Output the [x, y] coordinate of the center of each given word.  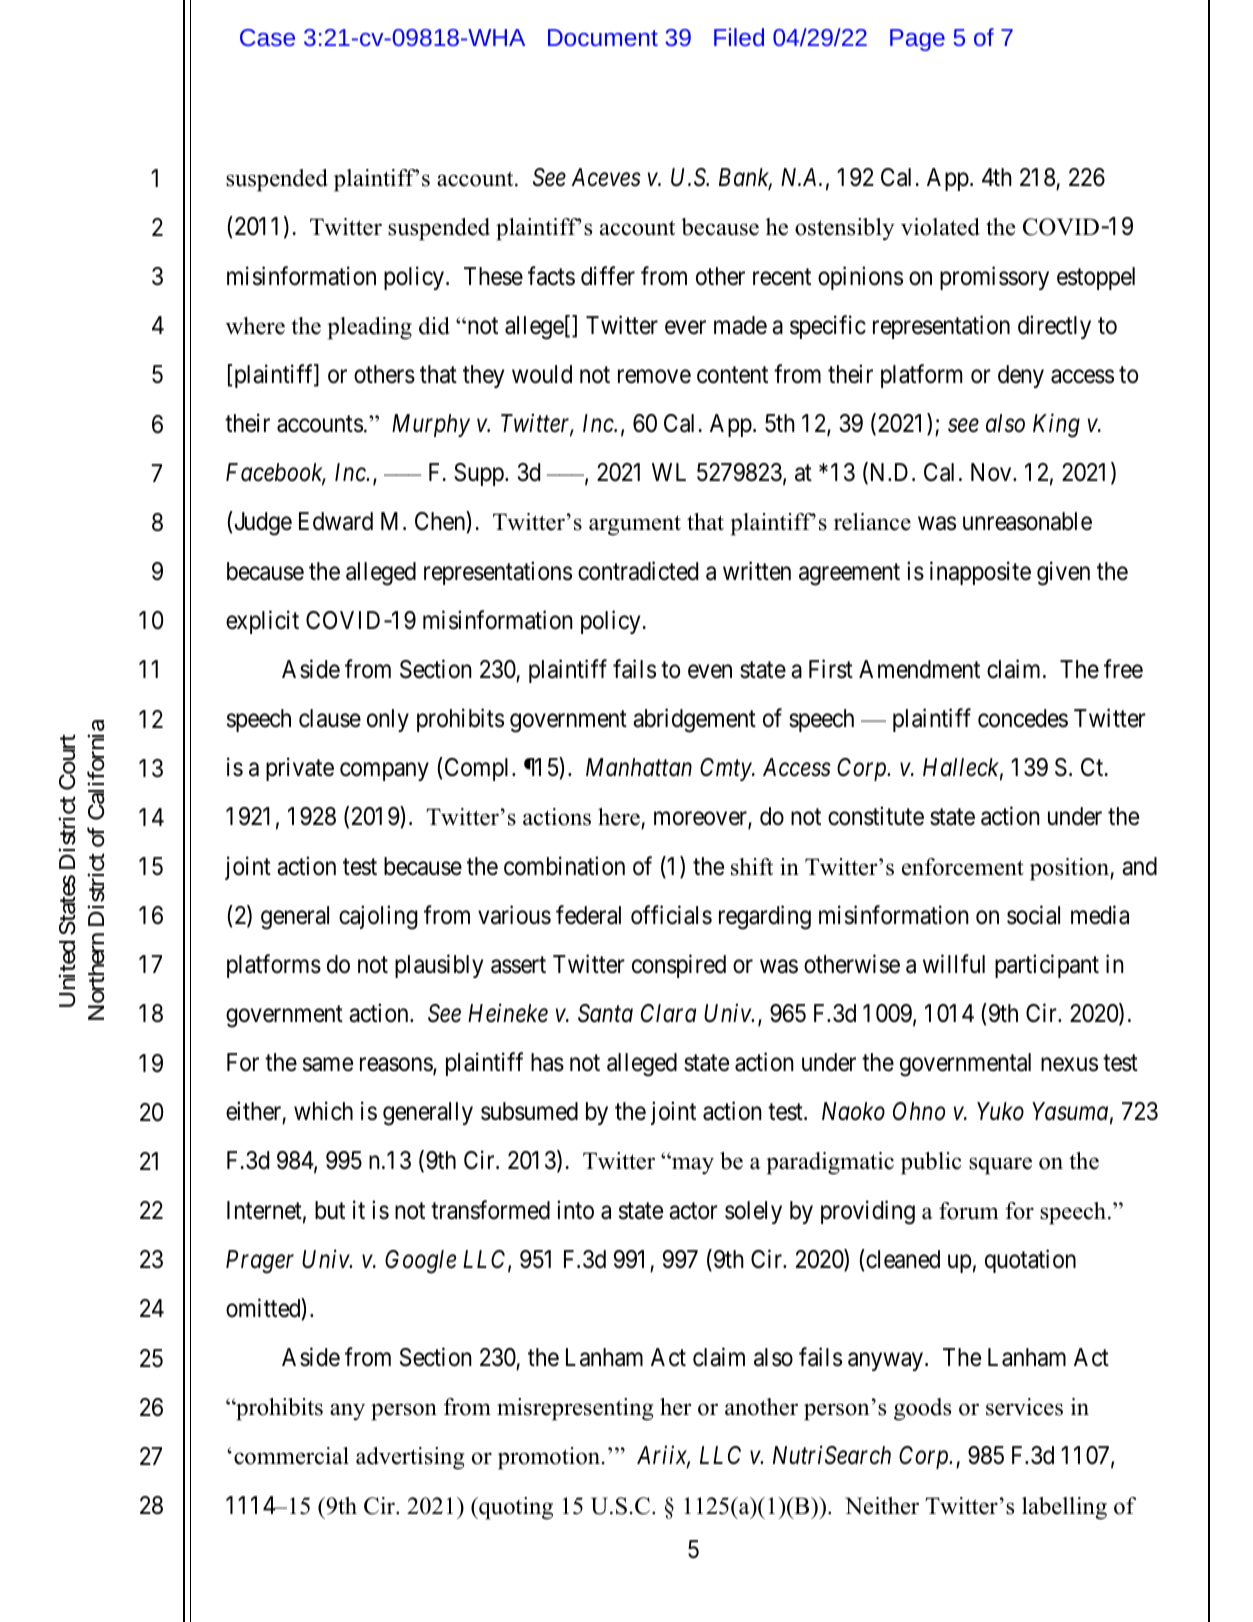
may [692, 1165]
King [1056, 426]
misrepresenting [575, 1409]
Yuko [1000, 1111]
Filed [739, 37]
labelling [1064, 1508]
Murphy [431, 425]
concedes [1023, 718]
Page [917, 40]
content [732, 375]
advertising [410, 1458]
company [384, 772]
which [323, 1111]
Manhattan [639, 767]
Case [267, 37]
